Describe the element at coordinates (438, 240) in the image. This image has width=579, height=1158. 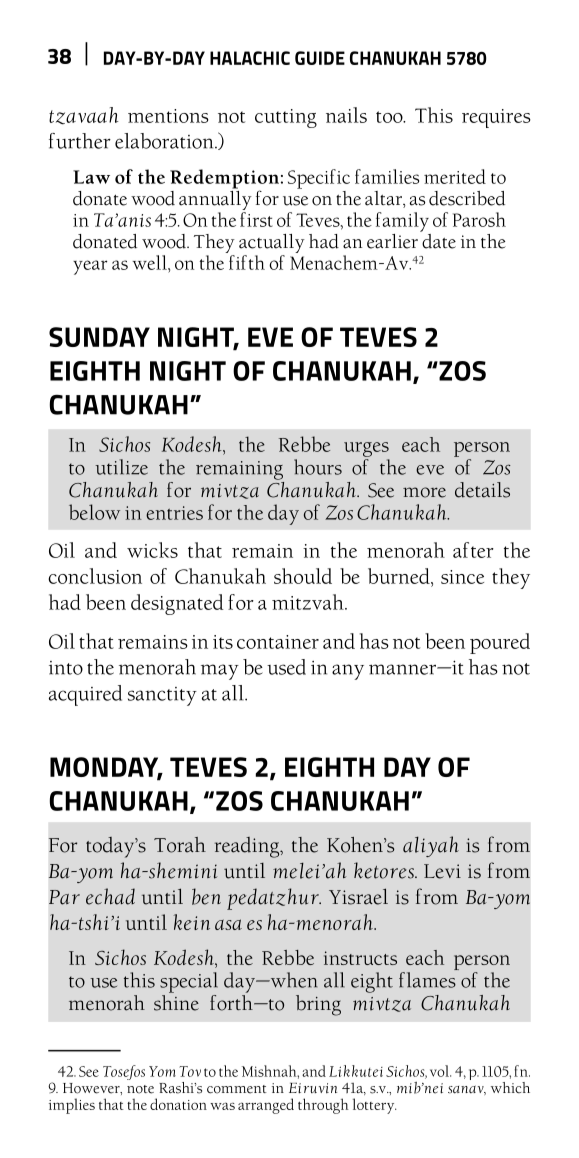
I see `date` at that location.
